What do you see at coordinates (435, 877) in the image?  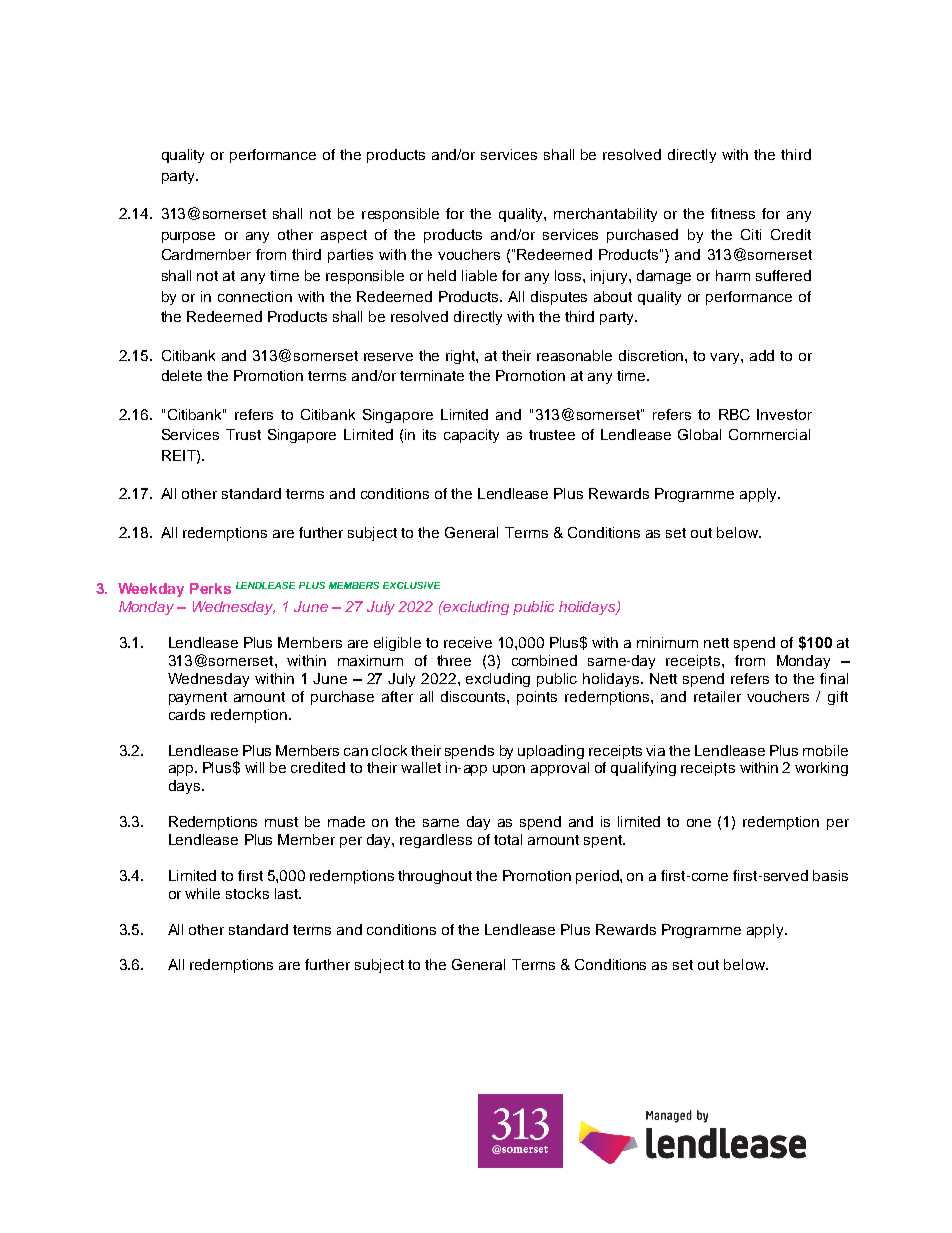 I see `throughout` at bounding box center [435, 877].
